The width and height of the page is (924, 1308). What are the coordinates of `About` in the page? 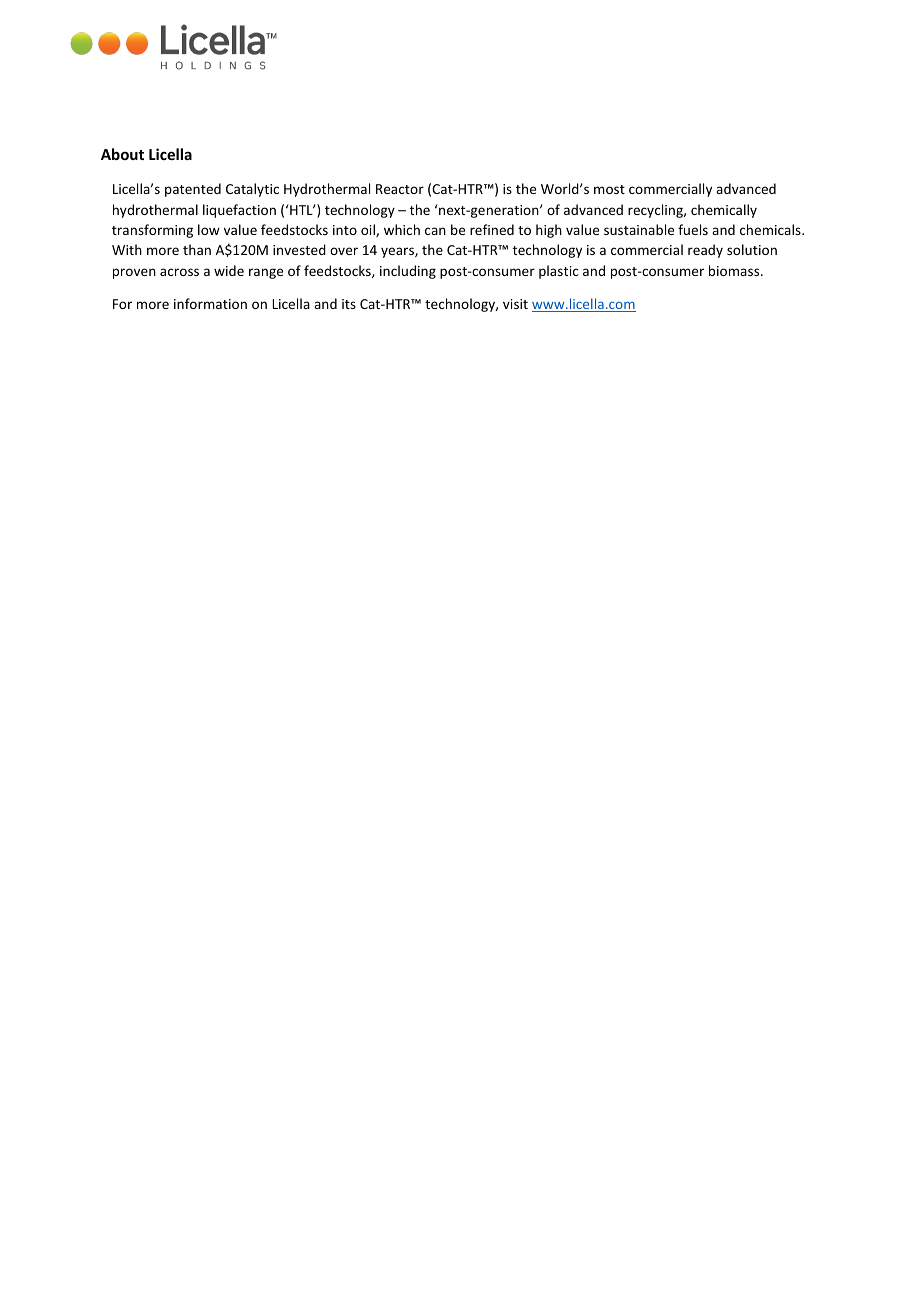 It's located at (122, 154).
